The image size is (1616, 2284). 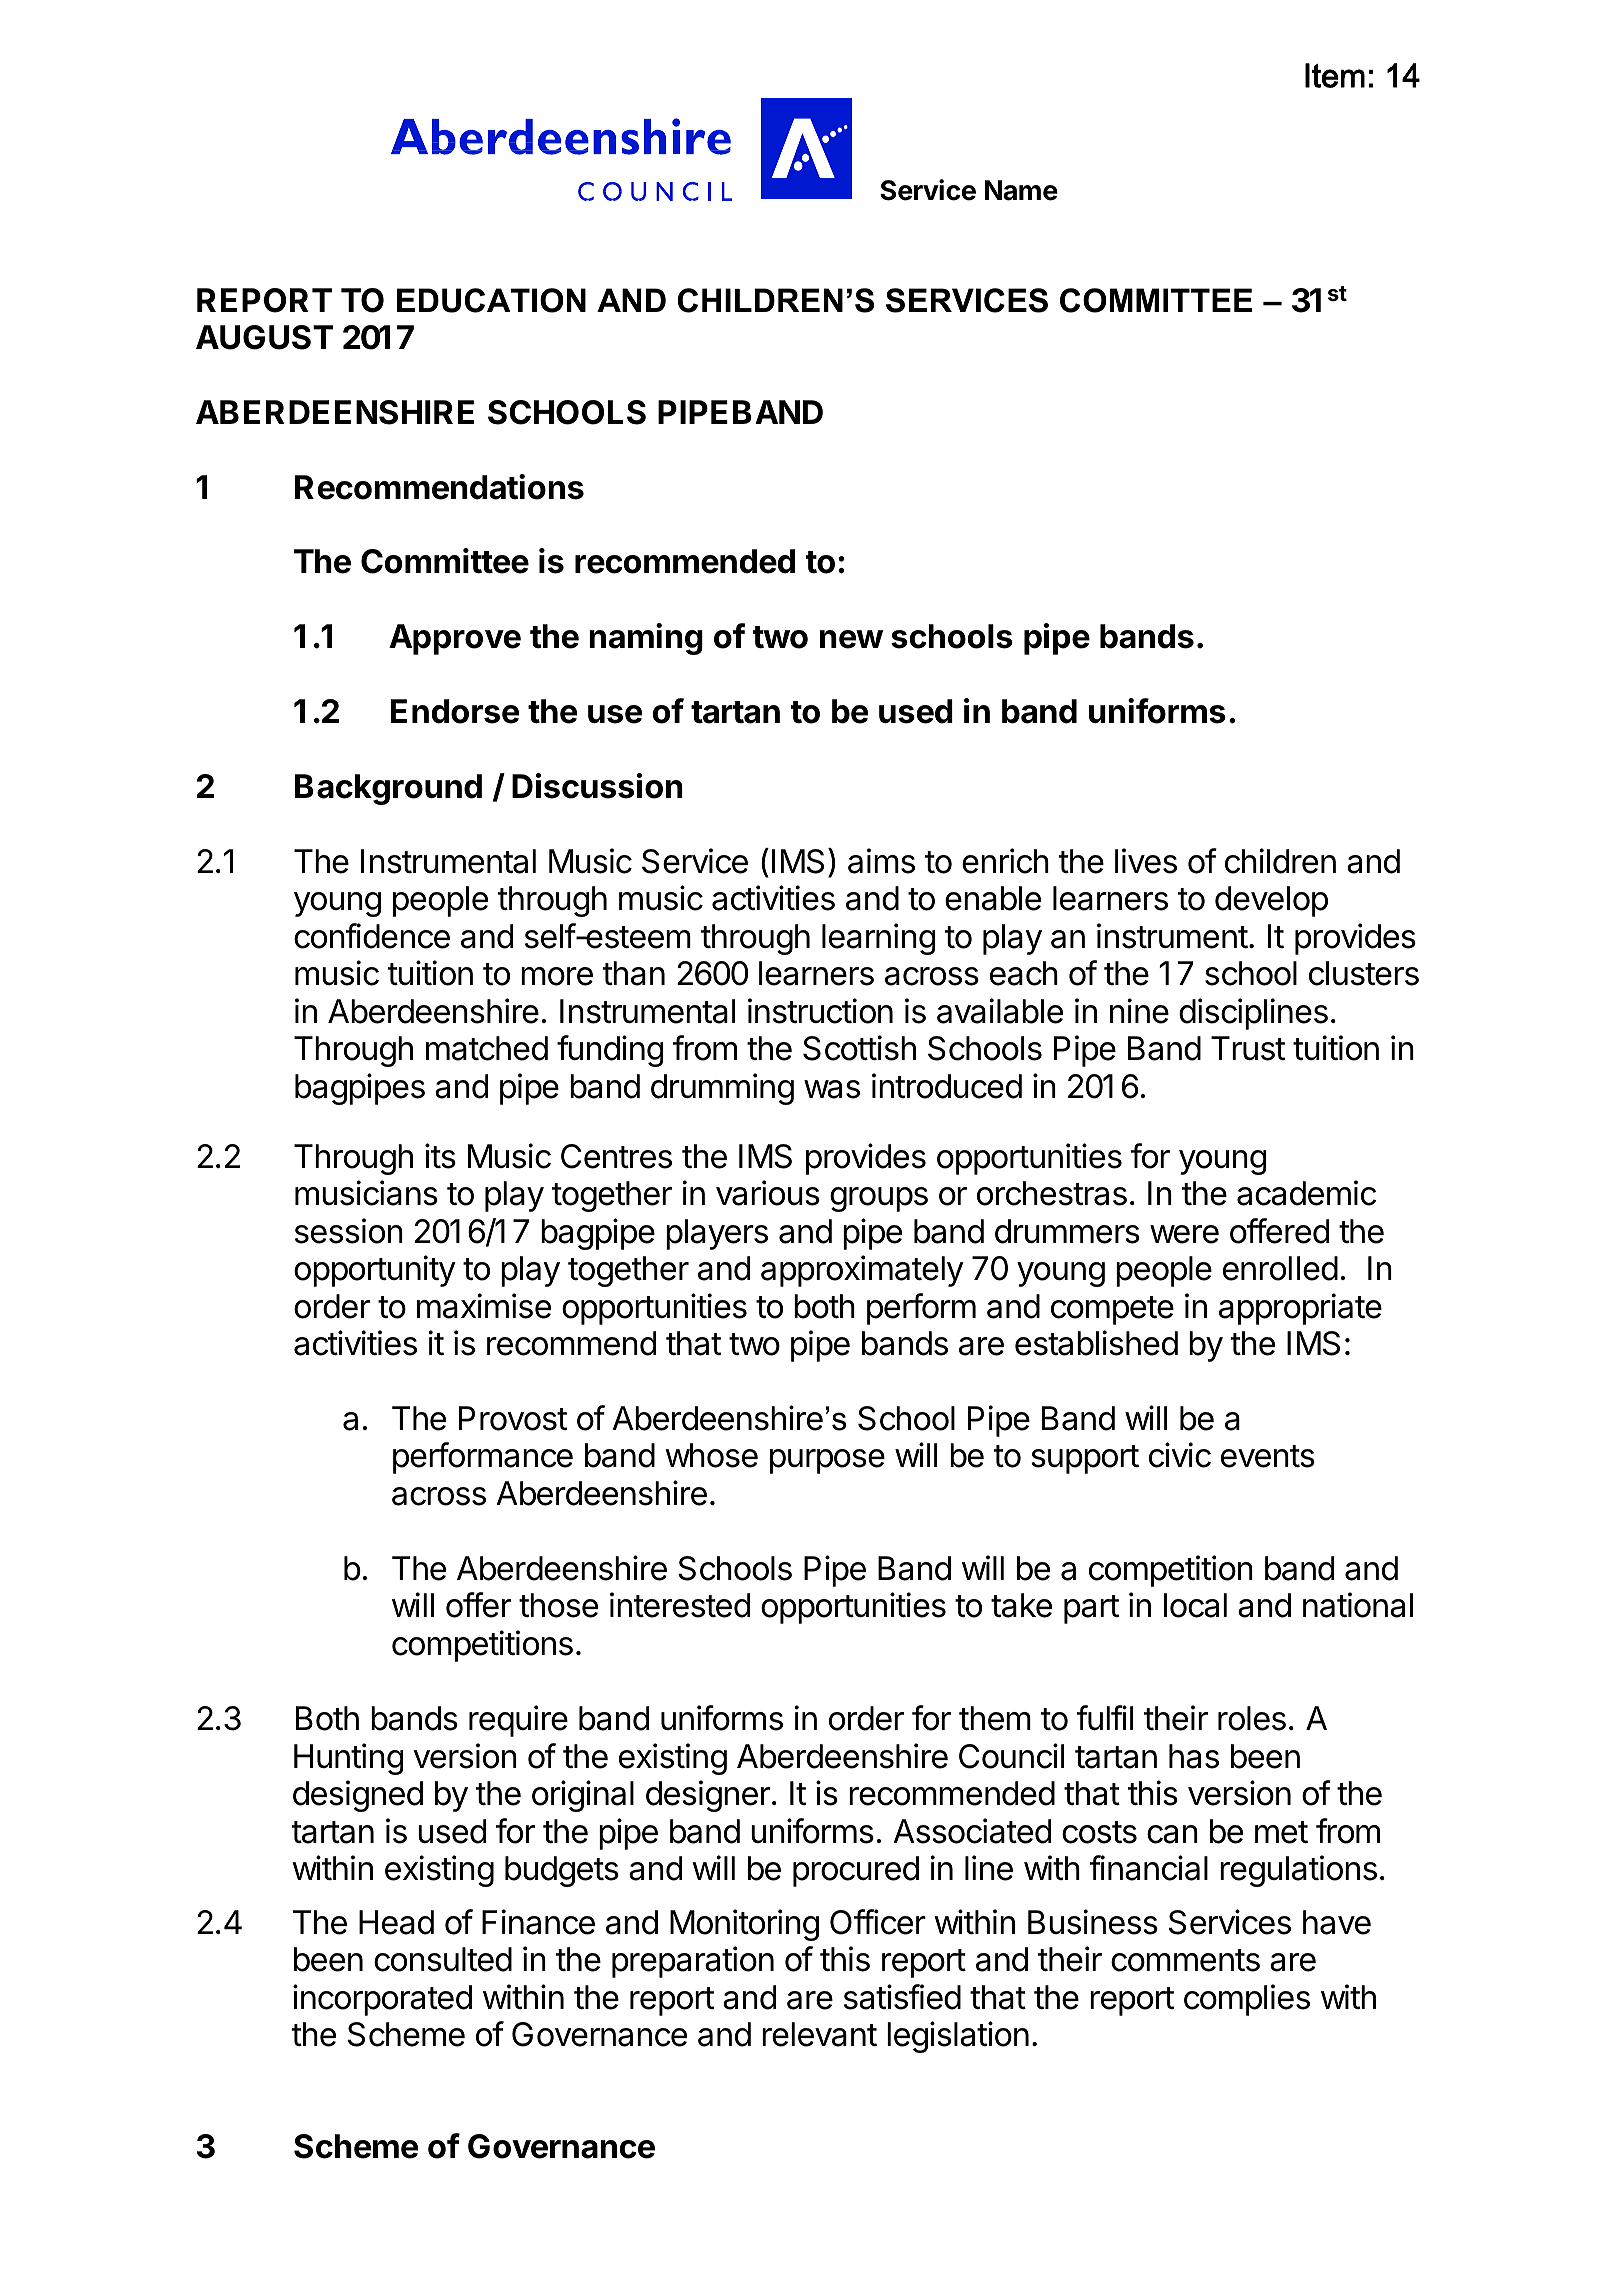 I want to click on new, so click(x=851, y=639).
